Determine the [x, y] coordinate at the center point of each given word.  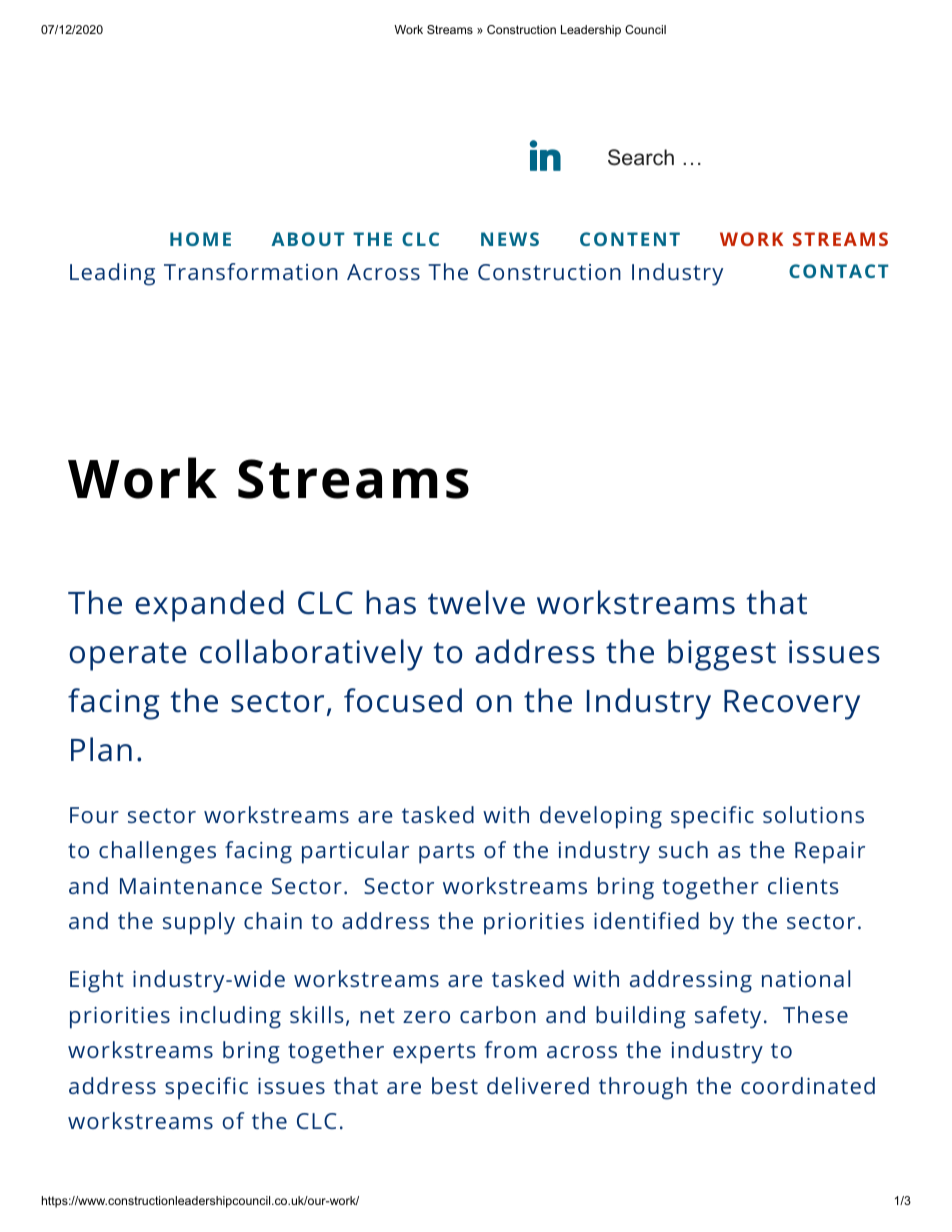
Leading [112, 274]
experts [434, 1053]
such [683, 849]
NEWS [510, 239]
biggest [722, 655]
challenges [157, 852]
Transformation [251, 271]
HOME [200, 239]
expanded [209, 606]
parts [447, 853]
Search [641, 157]
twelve [476, 602]
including [230, 1017]
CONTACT [839, 271]
